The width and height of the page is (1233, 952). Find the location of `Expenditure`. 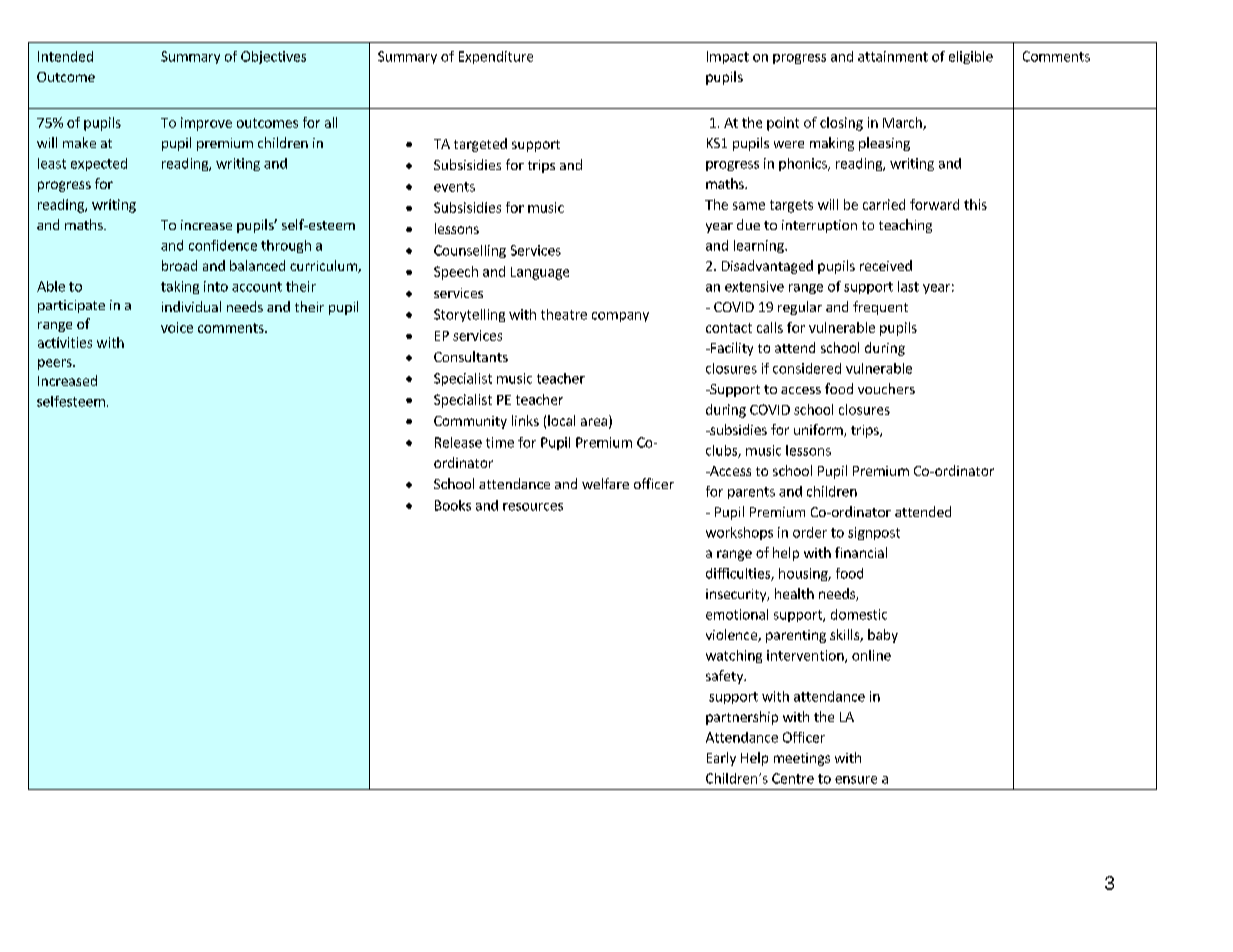

Expenditure is located at coordinates (496, 57).
